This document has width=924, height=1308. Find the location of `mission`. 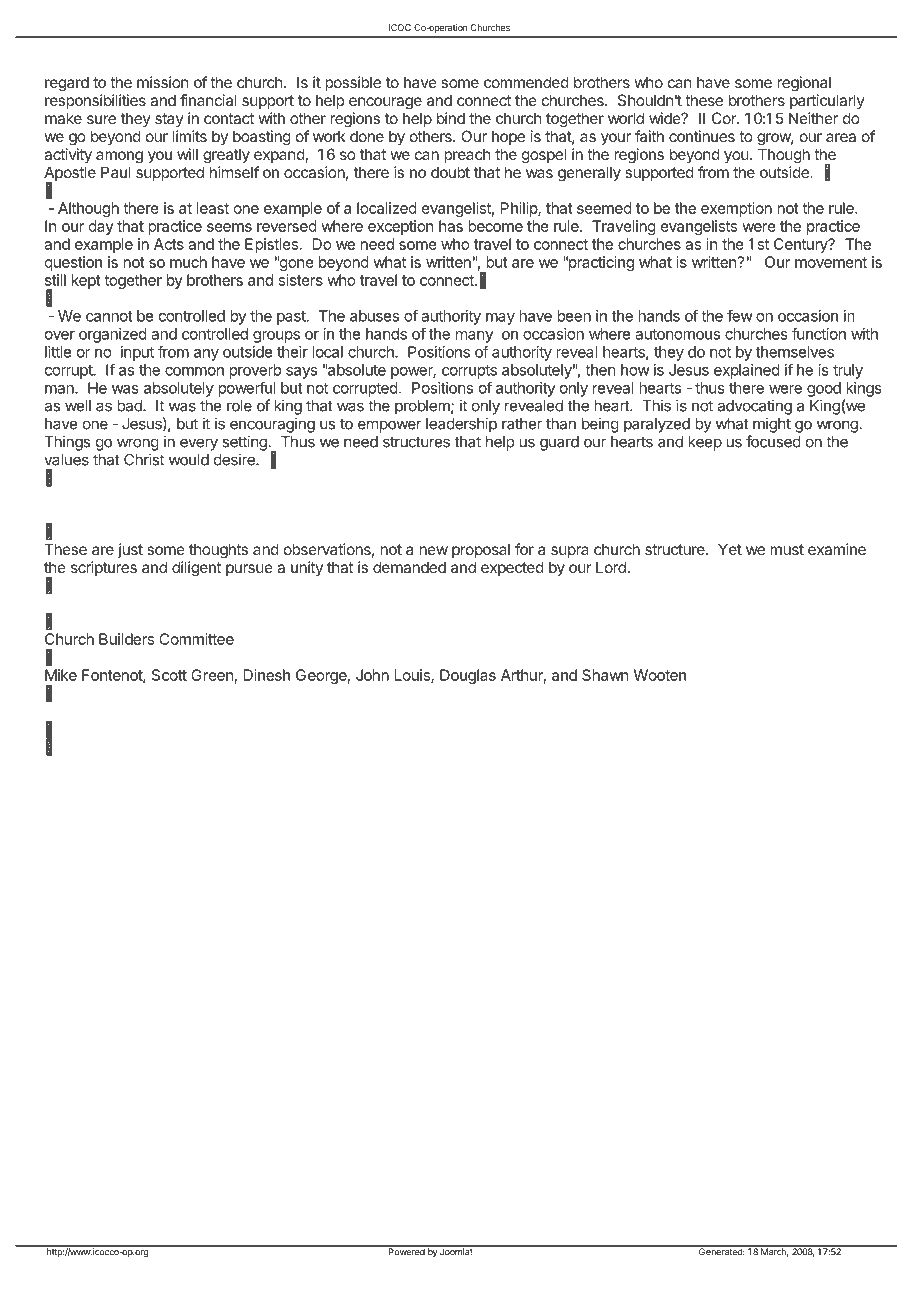

mission is located at coordinates (163, 82).
